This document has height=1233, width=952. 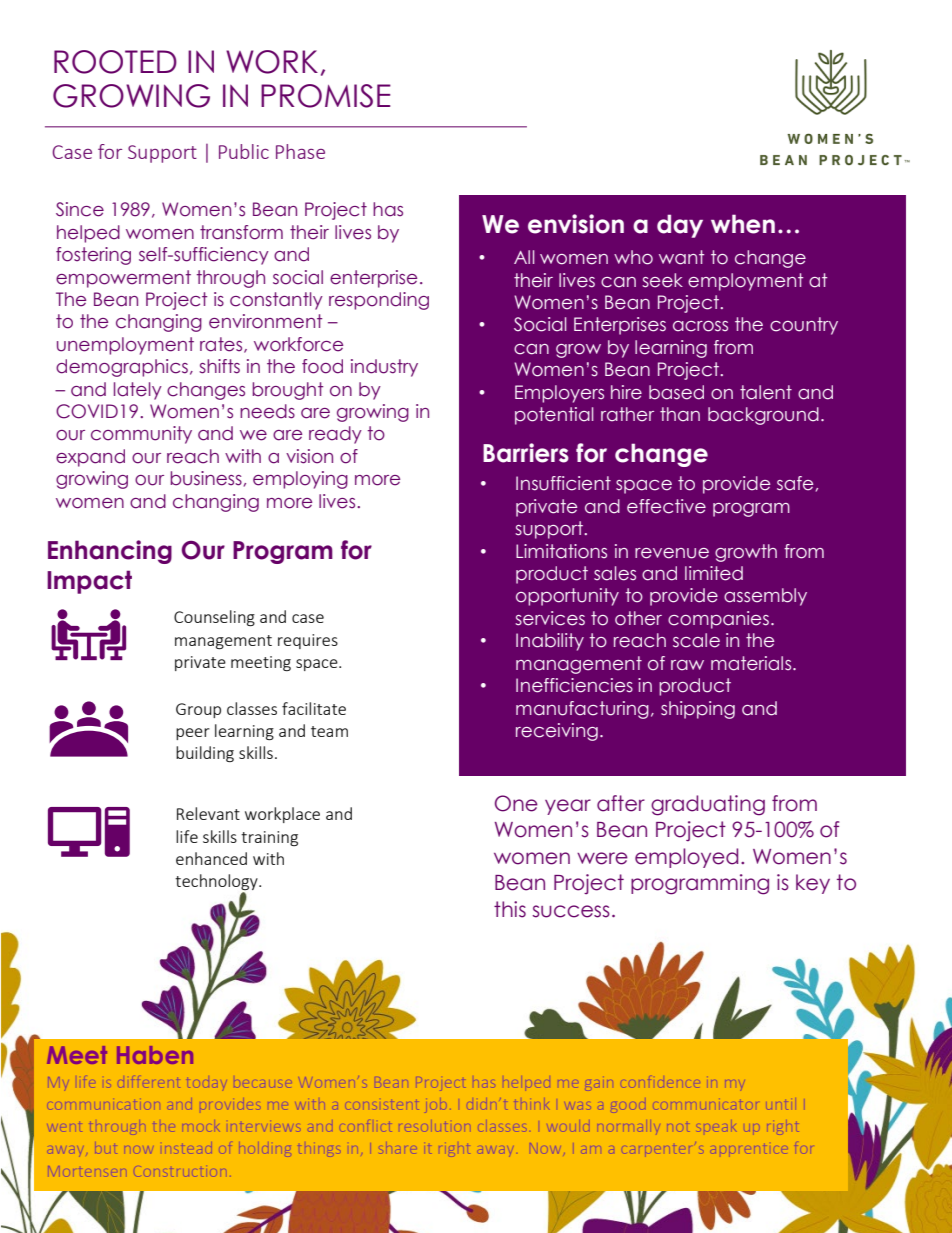 I want to click on Enhancing, so click(x=110, y=552).
